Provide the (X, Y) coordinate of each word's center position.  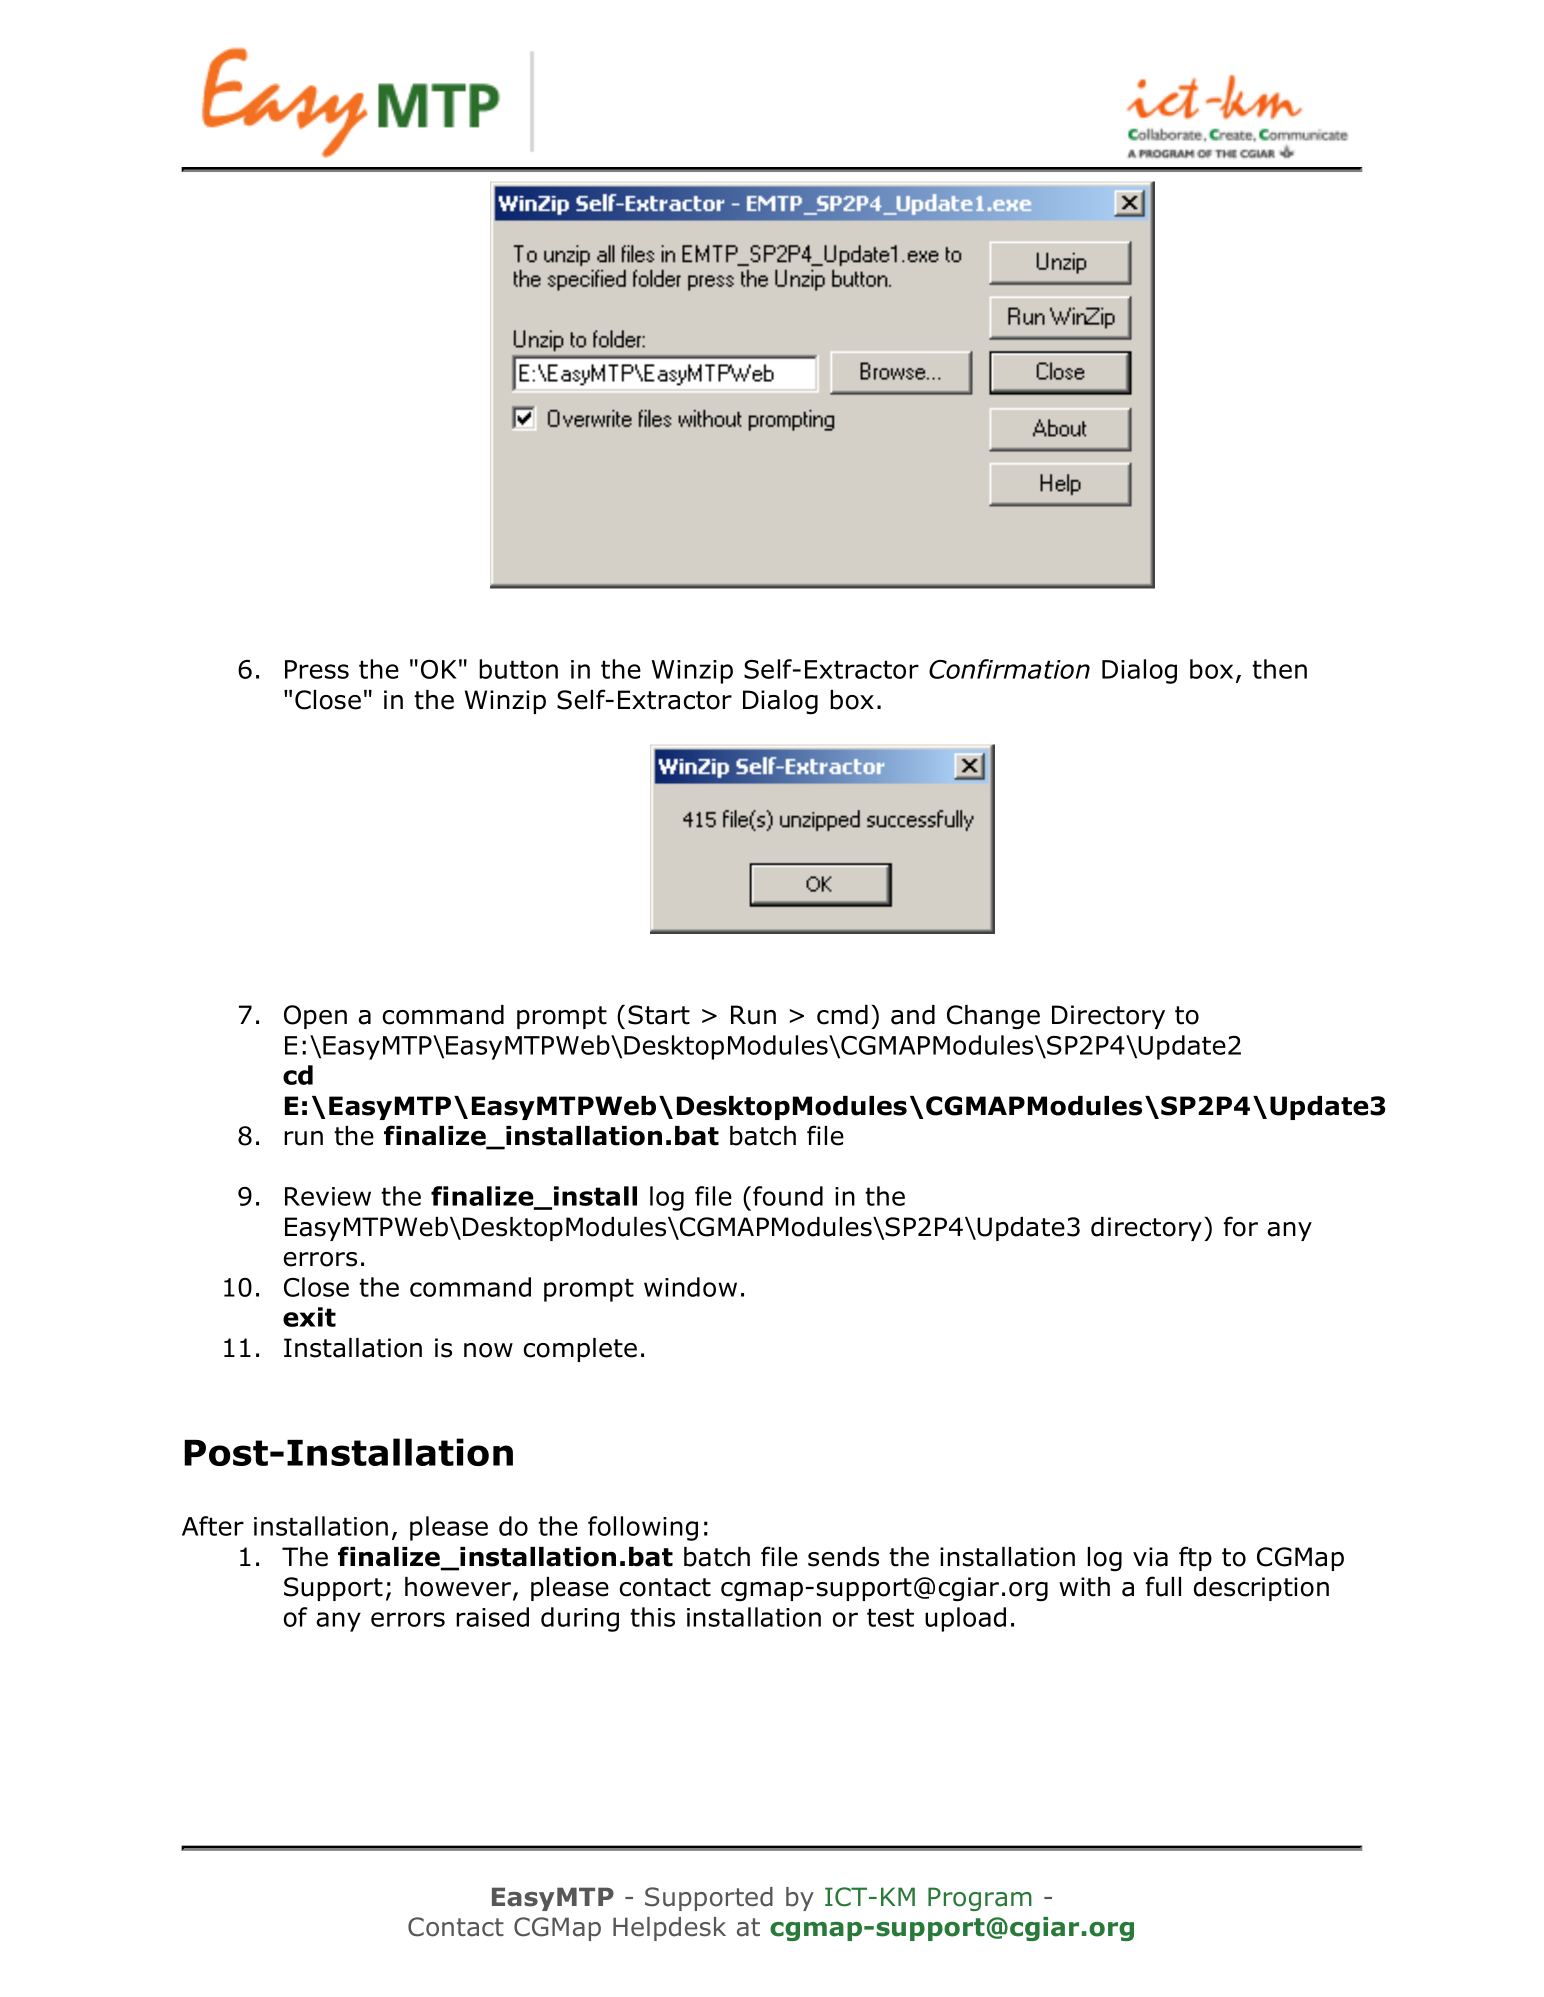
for (1241, 1226)
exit (309, 1317)
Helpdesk (669, 1929)
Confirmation (1009, 669)
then (1279, 669)
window (690, 1287)
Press (317, 669)
